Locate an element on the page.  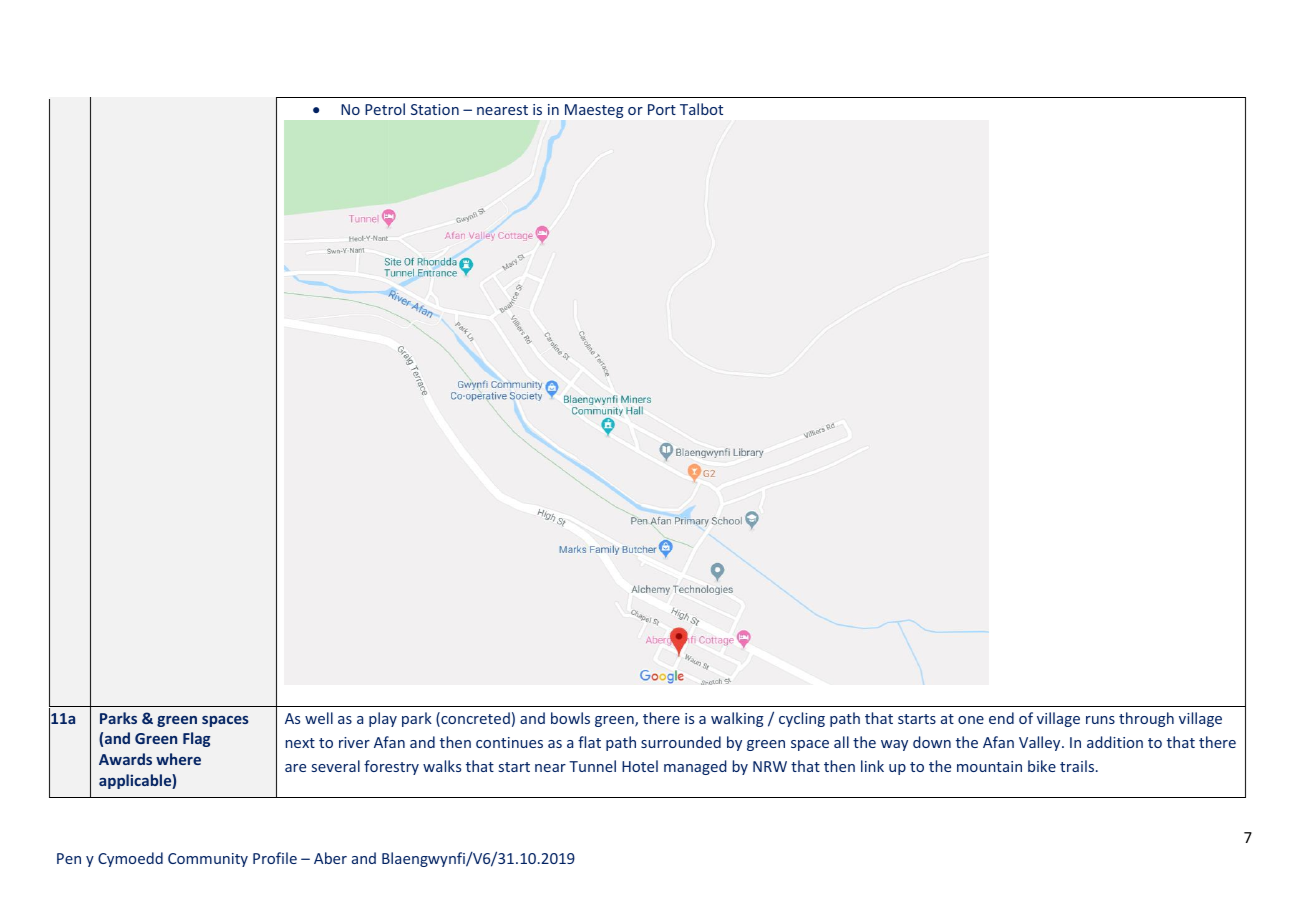
Petrol is located at coordinates (385, 109).
